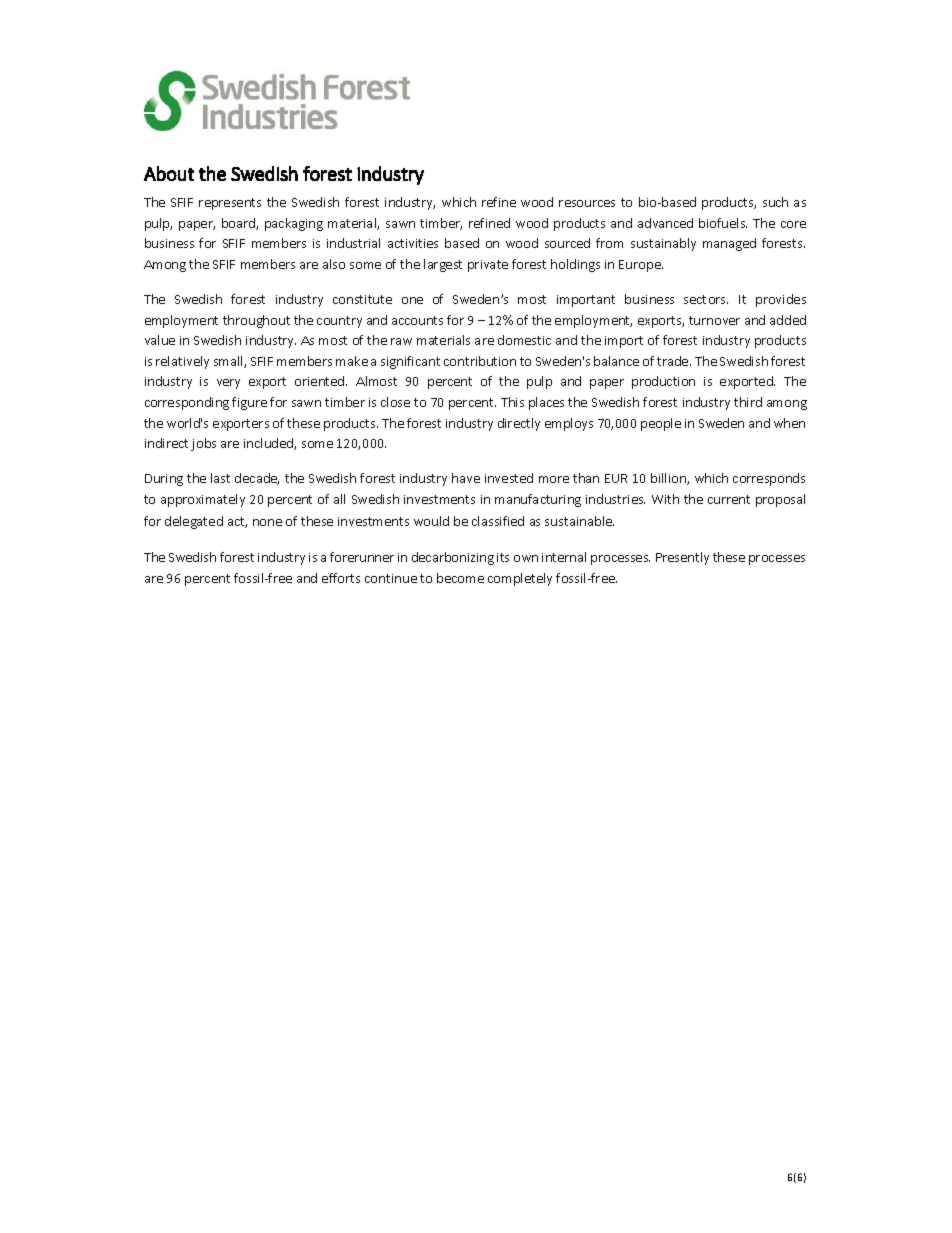 This screenshot has width=952, height=1233. I want to click on such, so click(775, 202).
